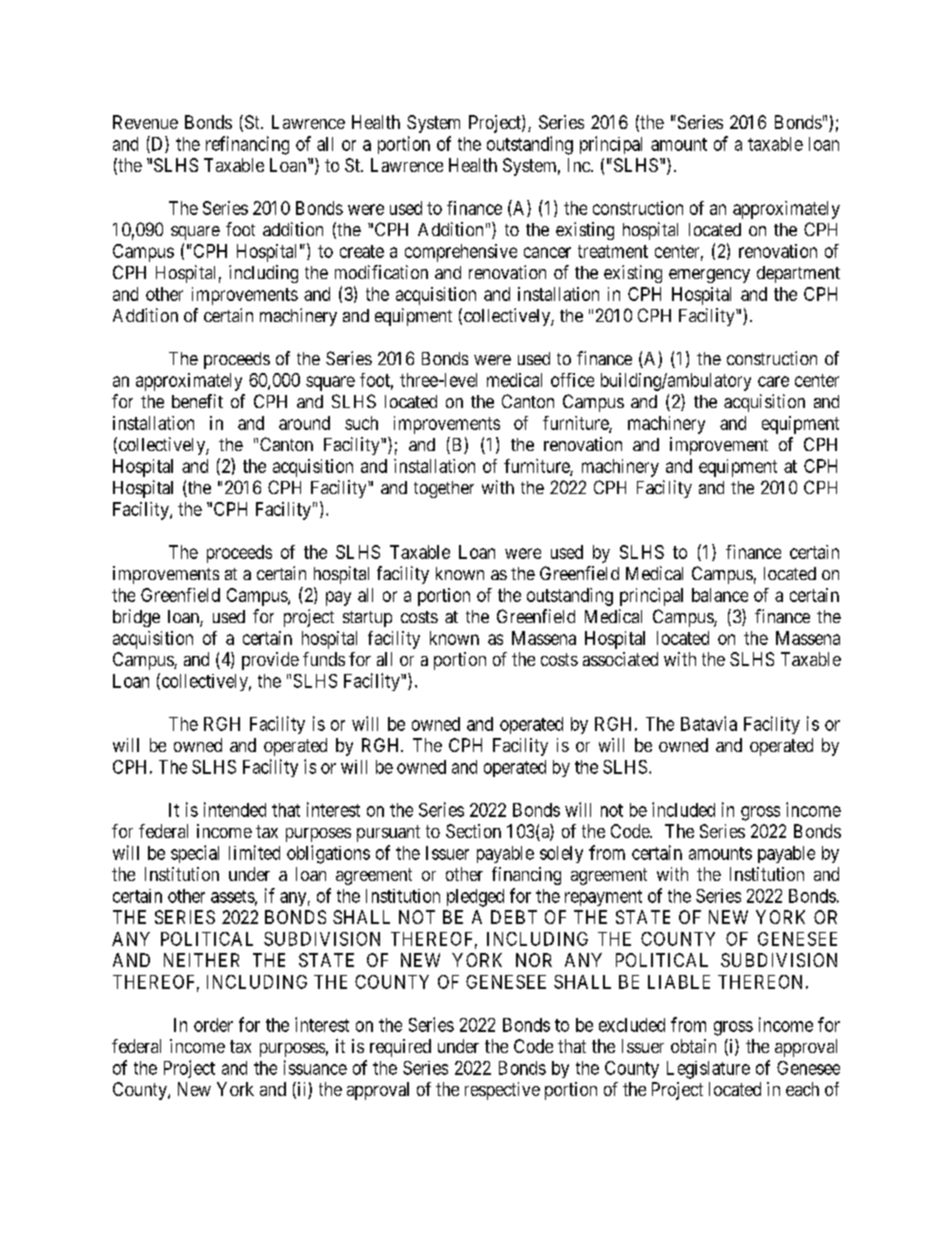 The image size is (952, 1233). Describe the element at coordinates (720, 595) in the screenshot. I see `balance` at that location.
